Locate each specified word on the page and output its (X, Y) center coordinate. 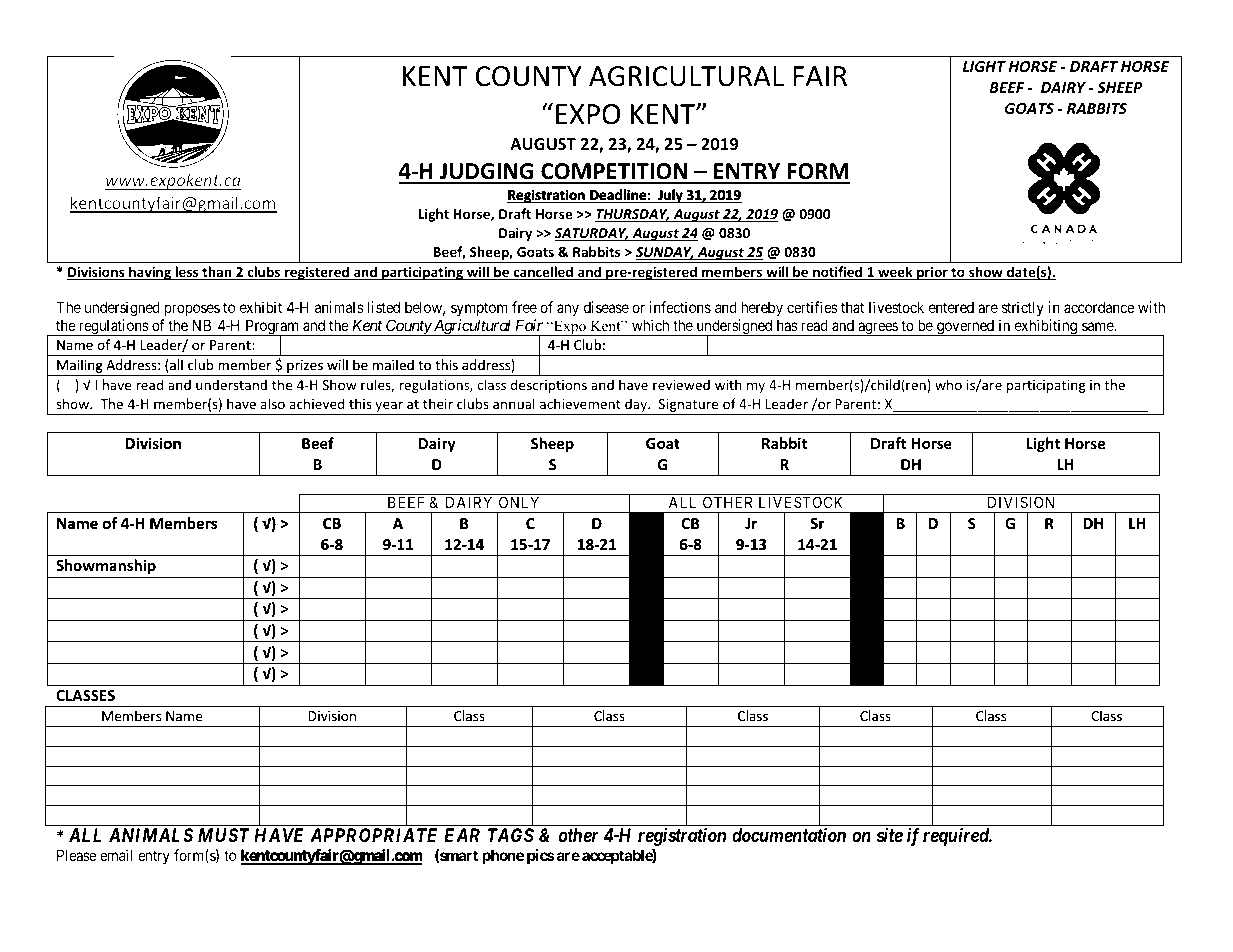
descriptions (548, 386)
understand (231, 384)
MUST (224, 835)
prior (932, 273)
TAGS (511, 835)
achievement (580, 403)
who (948, 384)
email (116, 855)
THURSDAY (632, 215)
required (957, 836)
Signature (688, 407)
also (272, 403)
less (187, 273)
